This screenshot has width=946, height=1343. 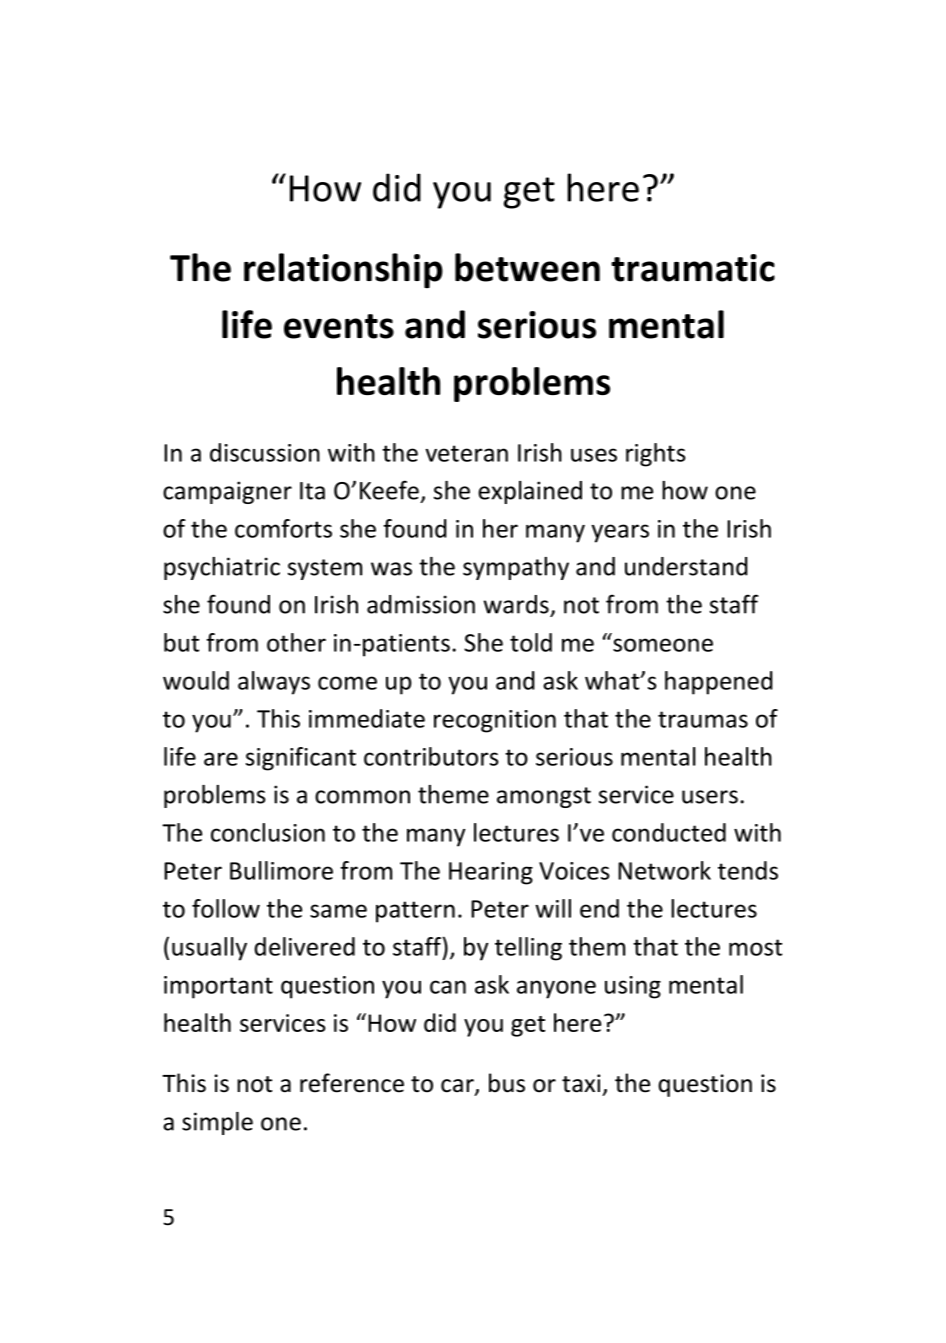 What do you see at coordinates (274, 683) in the screenshot?
I see `always` at bounding box center [274, 683].
